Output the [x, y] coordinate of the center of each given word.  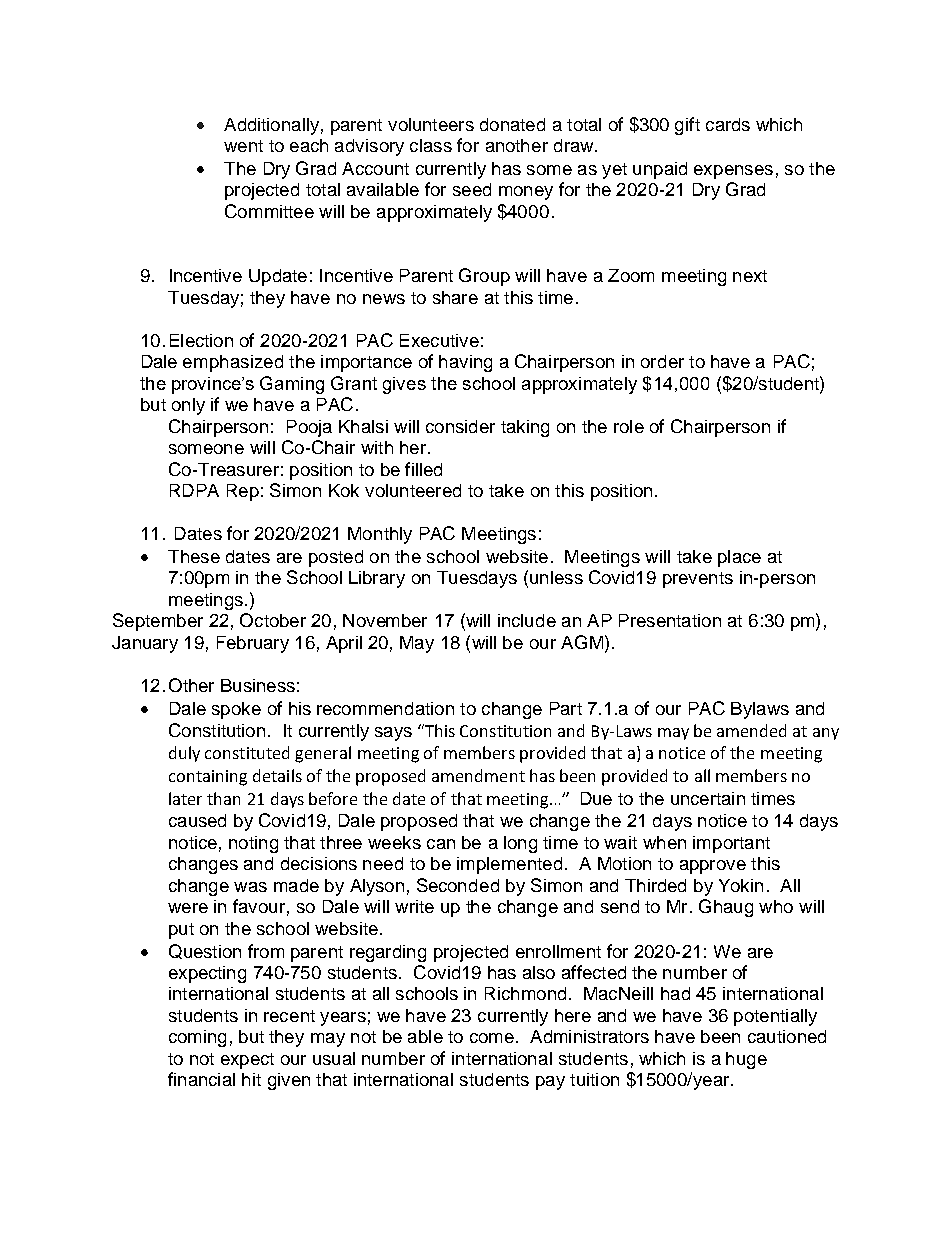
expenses [733, 172]
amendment [478, 775]
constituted [247, 752]
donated [512, 124]
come [492, 1038]
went [243, 146]
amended [751, 730]
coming [197, 1038]
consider [460, 426]
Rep [243, 492]
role [629, 426]
